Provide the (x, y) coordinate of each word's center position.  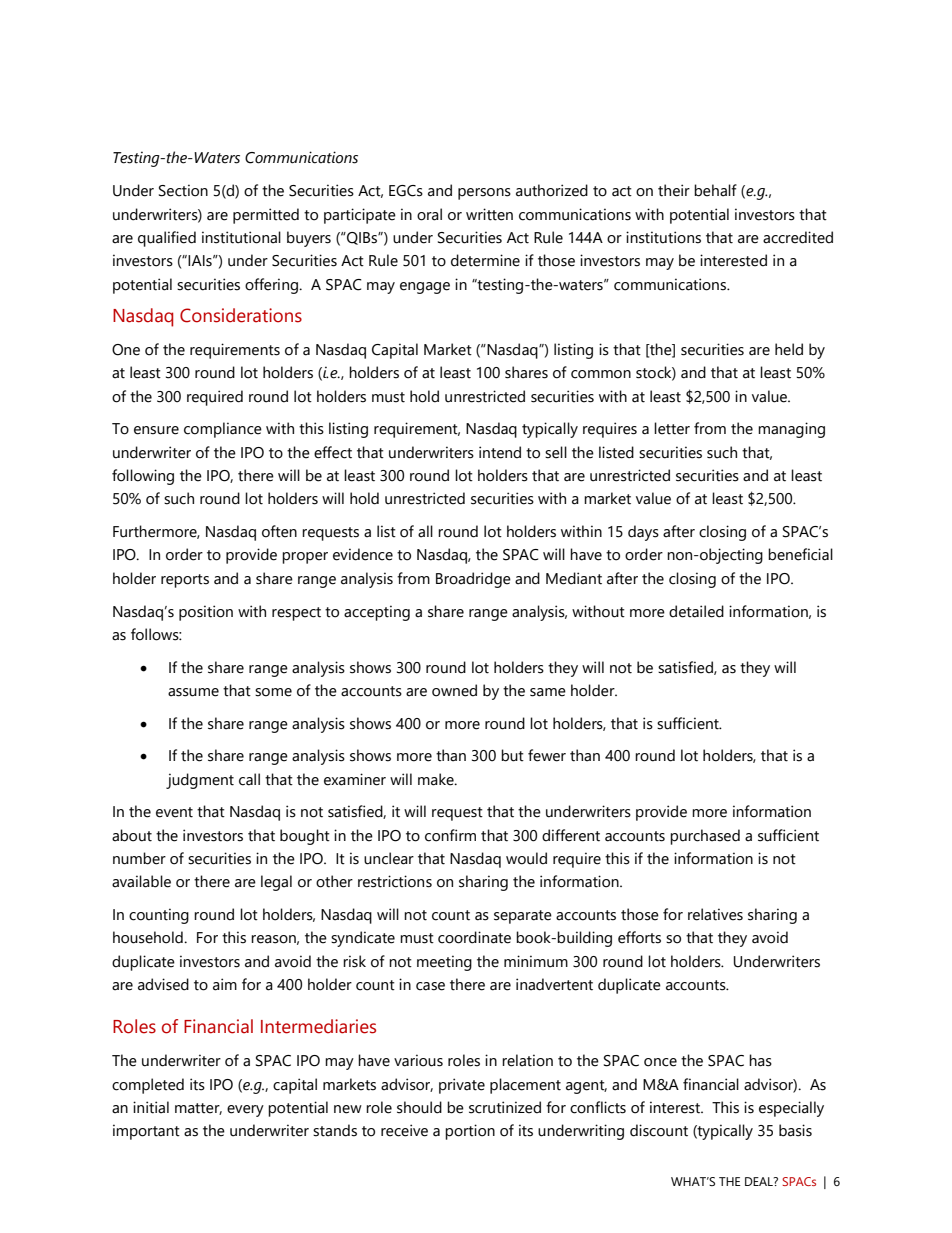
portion (470, 1132)
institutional (241, 237)
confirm (450, 835)
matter (198, 1109)
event (174, 812)
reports (185, 581)
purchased (705, 837)
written (489, 214)
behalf (715, 190)
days (643, 533)
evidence (363, 554)
